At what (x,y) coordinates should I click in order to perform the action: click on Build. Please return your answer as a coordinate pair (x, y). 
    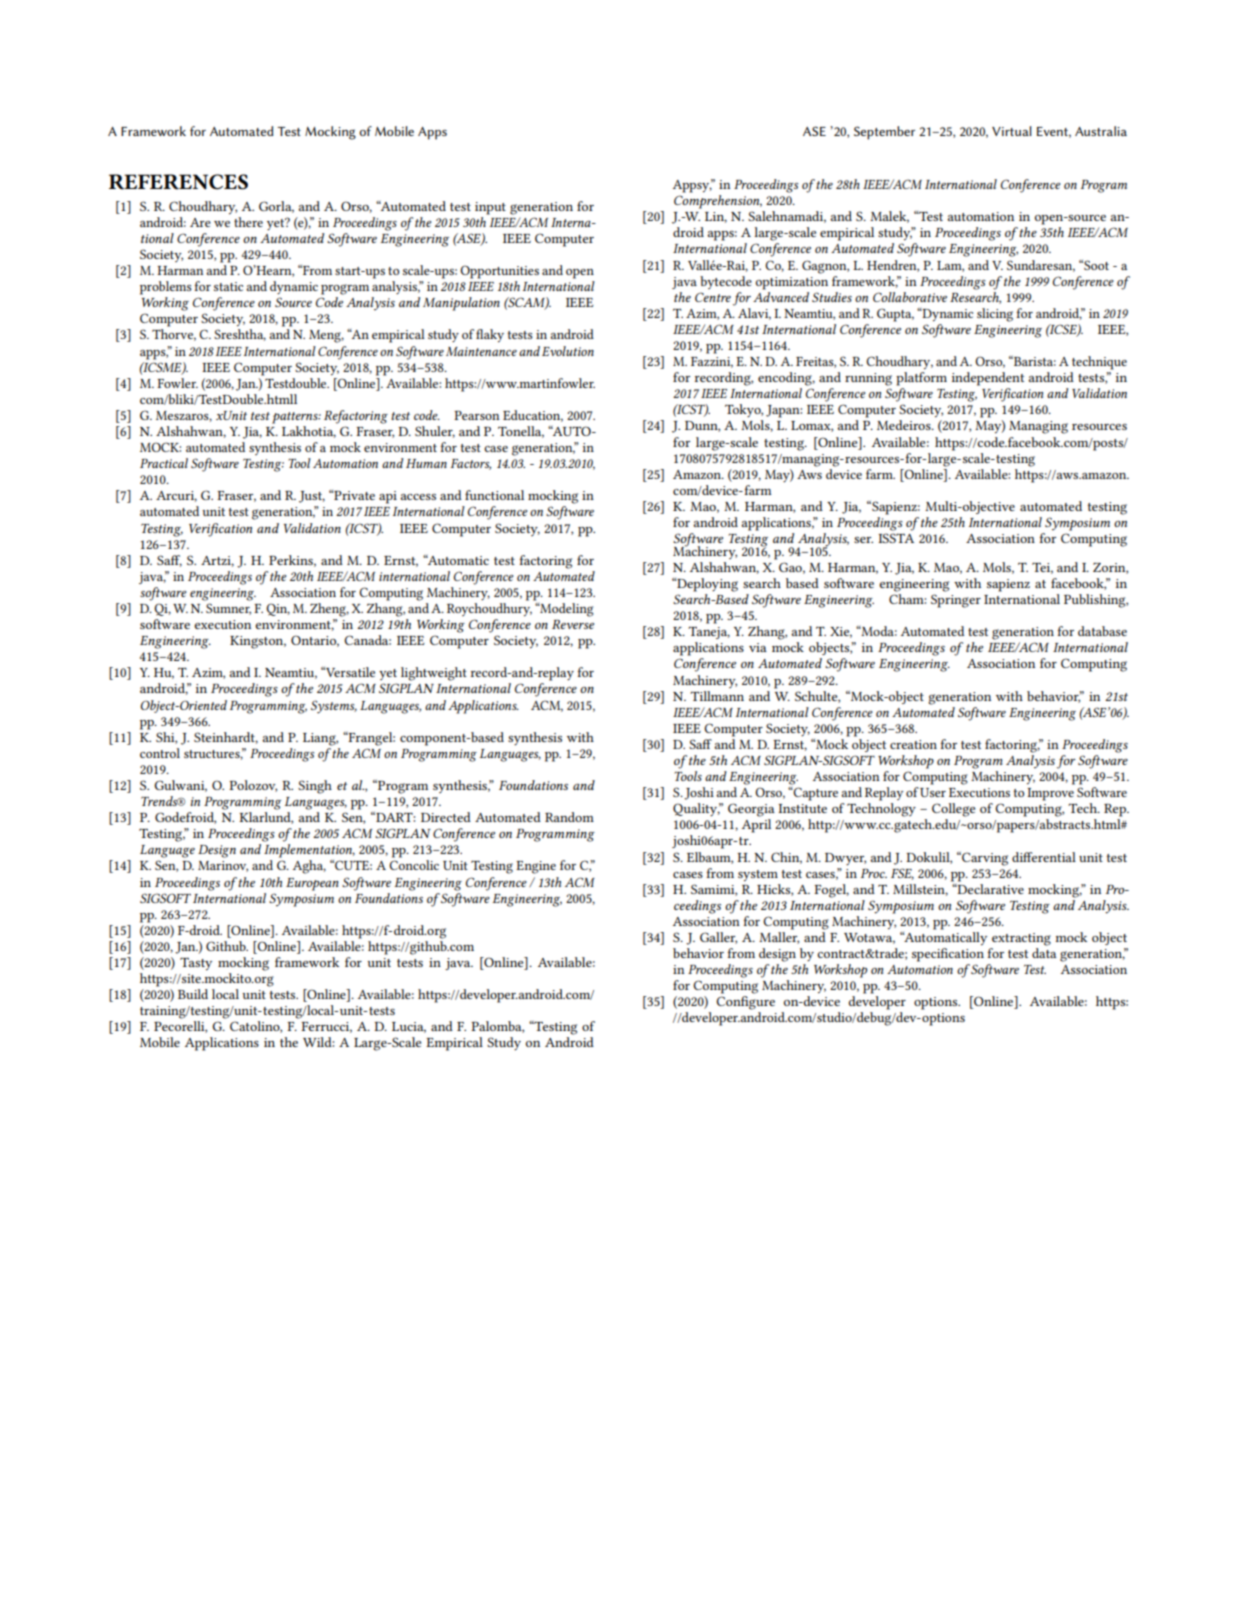
    Looking at the image, I should click on (193, 994).
